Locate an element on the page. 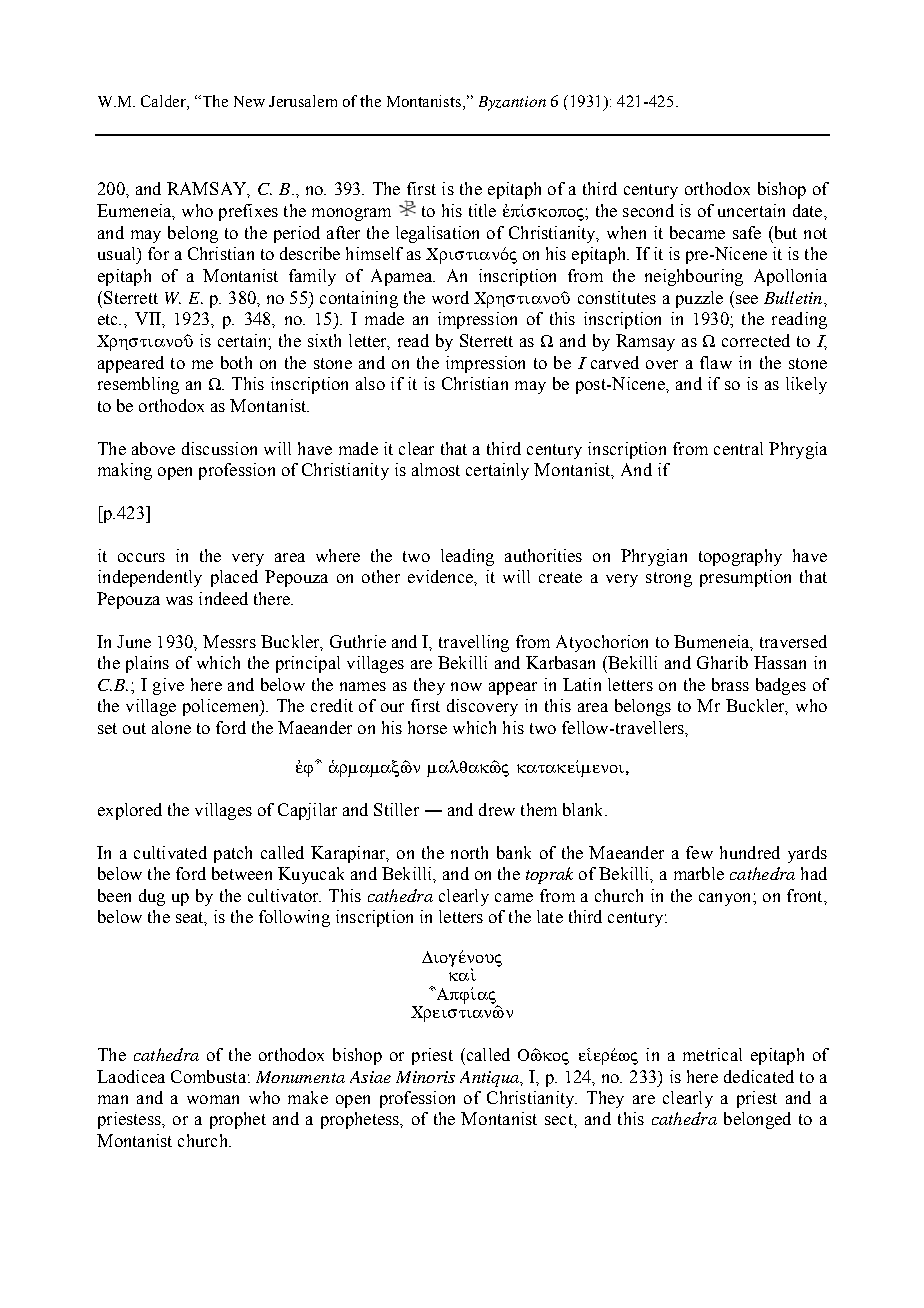 This document has width=924, height=1308. title is located at coordinates (482, 210).
